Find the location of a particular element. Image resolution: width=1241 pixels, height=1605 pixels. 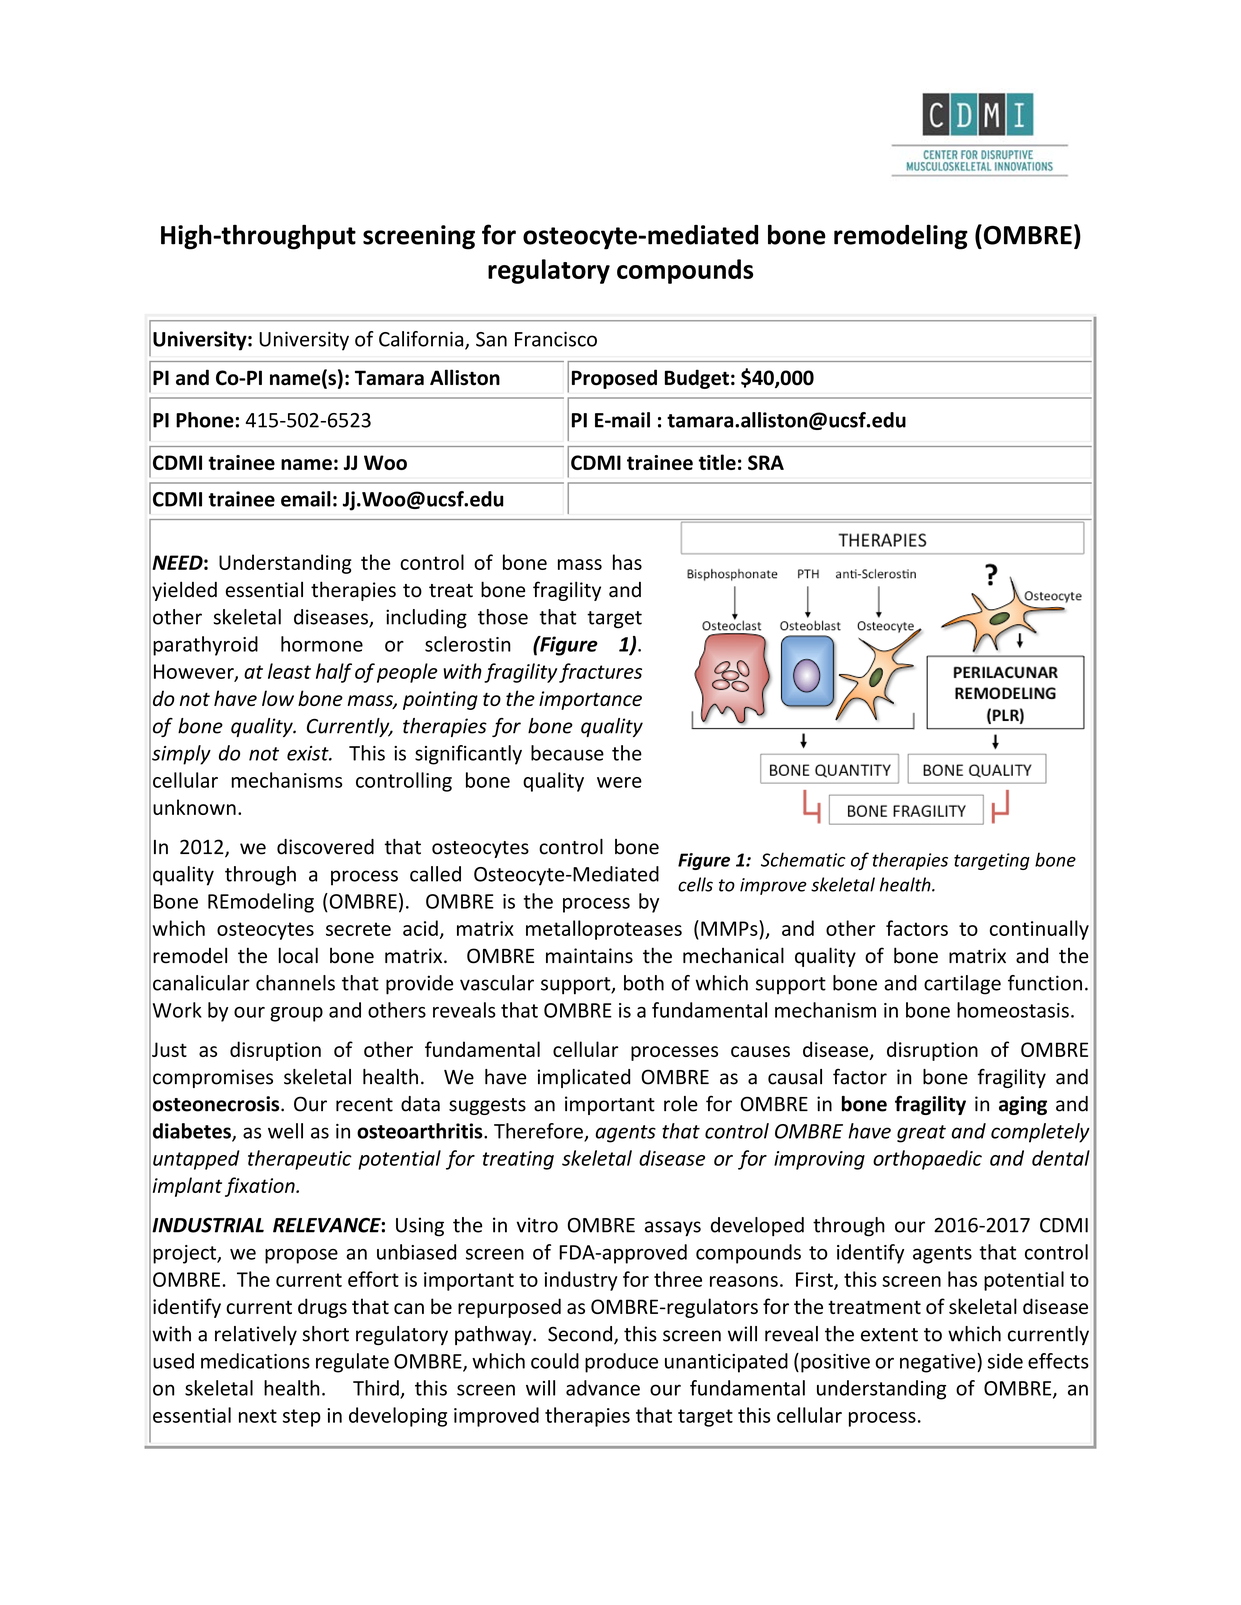

fractures is located at coordinates (600, 673).
